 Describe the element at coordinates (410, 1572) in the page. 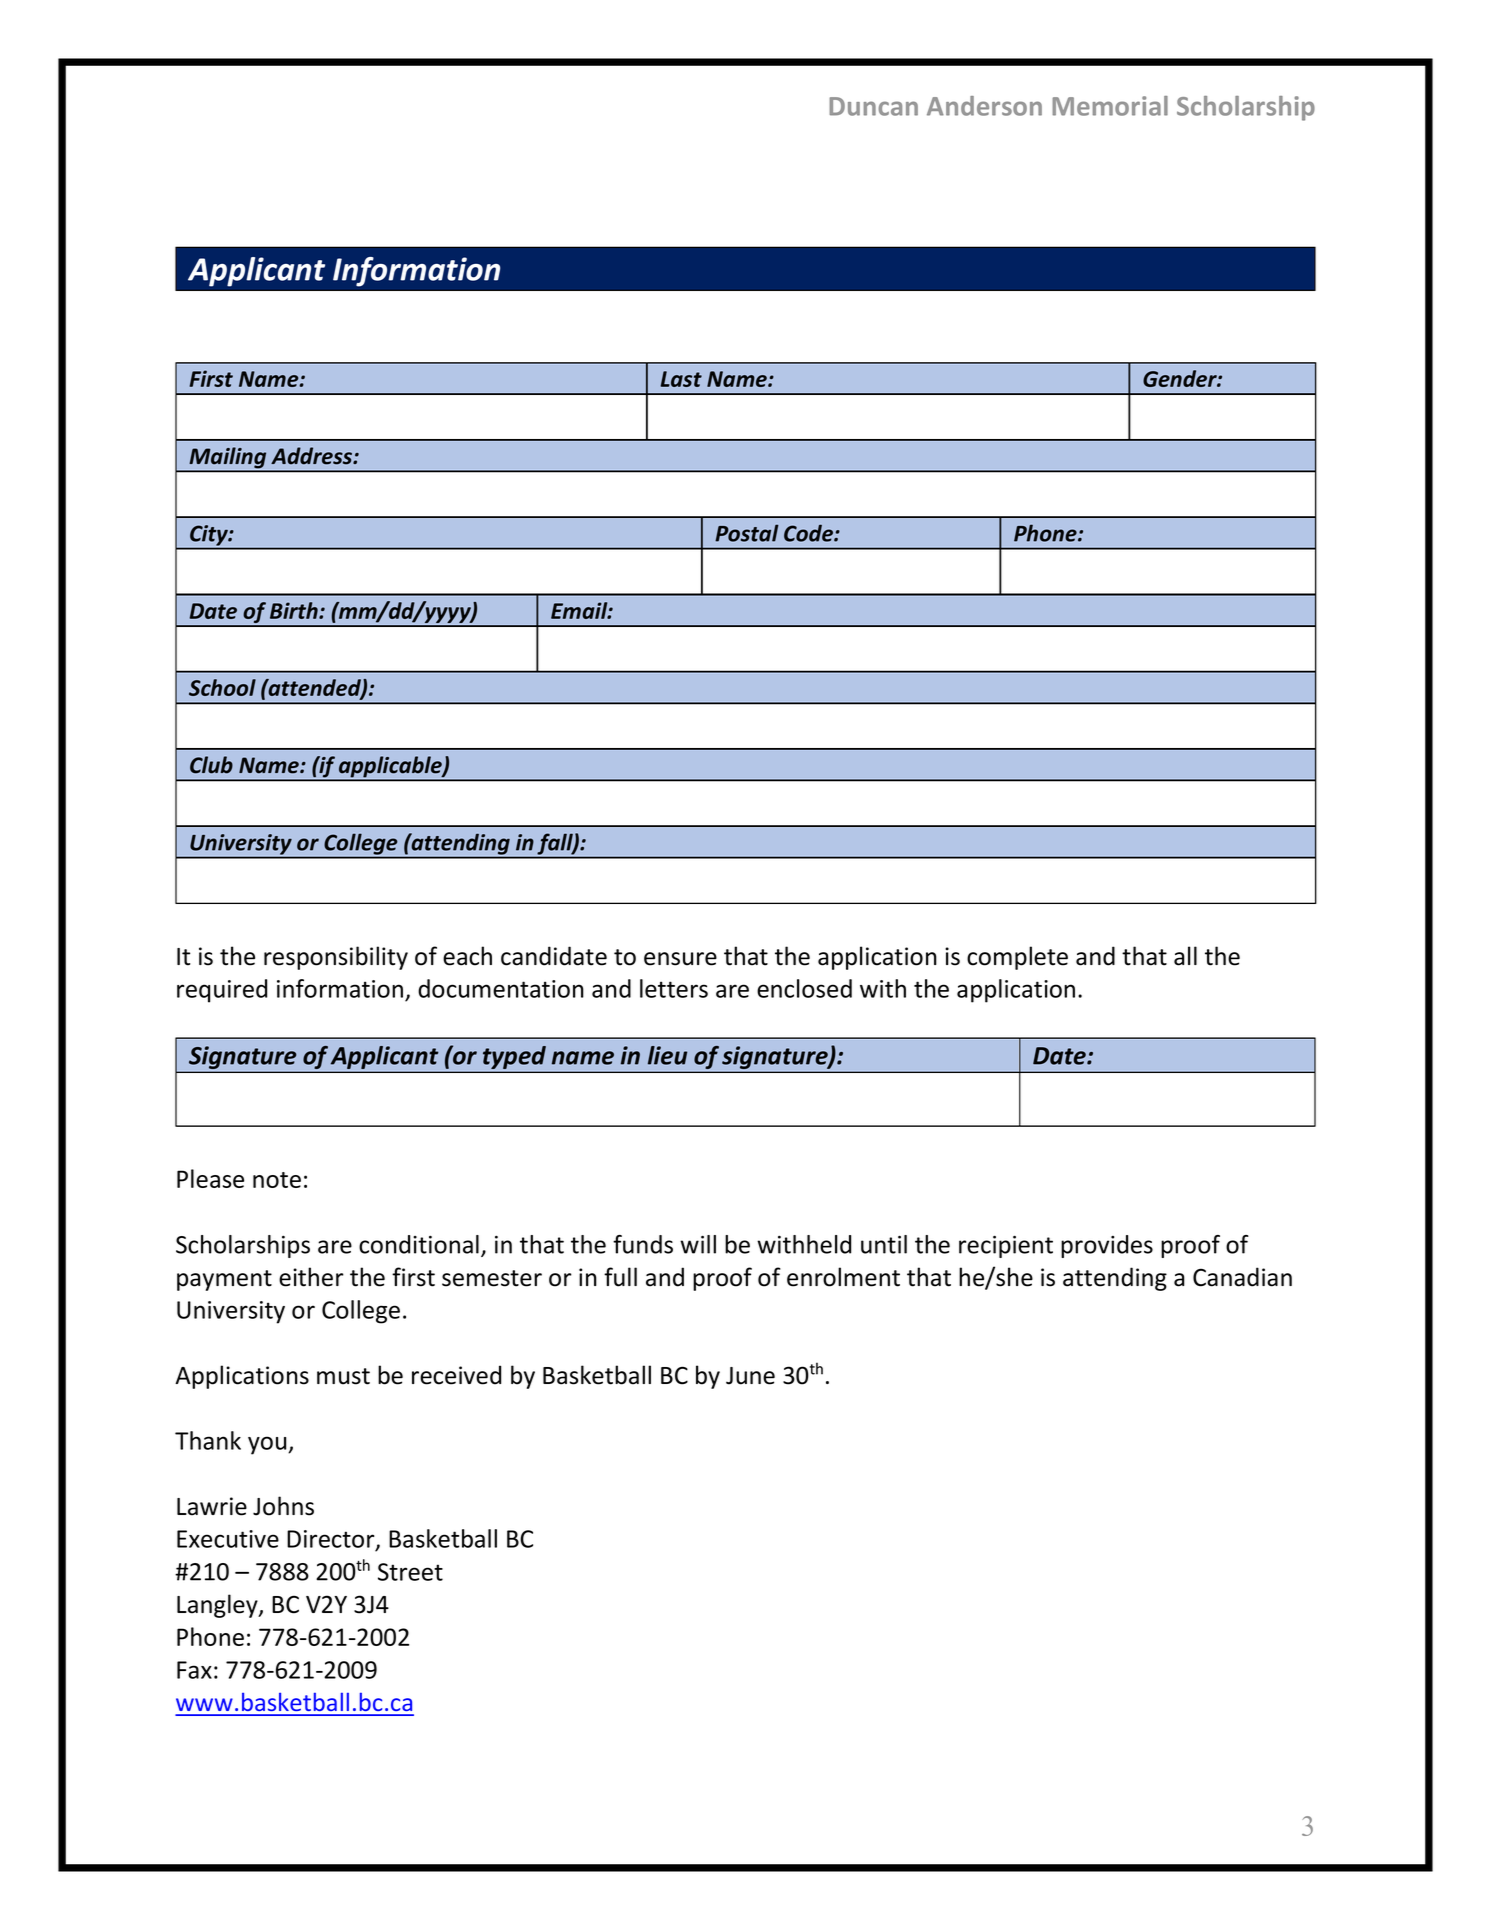

I see `Street` at that location.
